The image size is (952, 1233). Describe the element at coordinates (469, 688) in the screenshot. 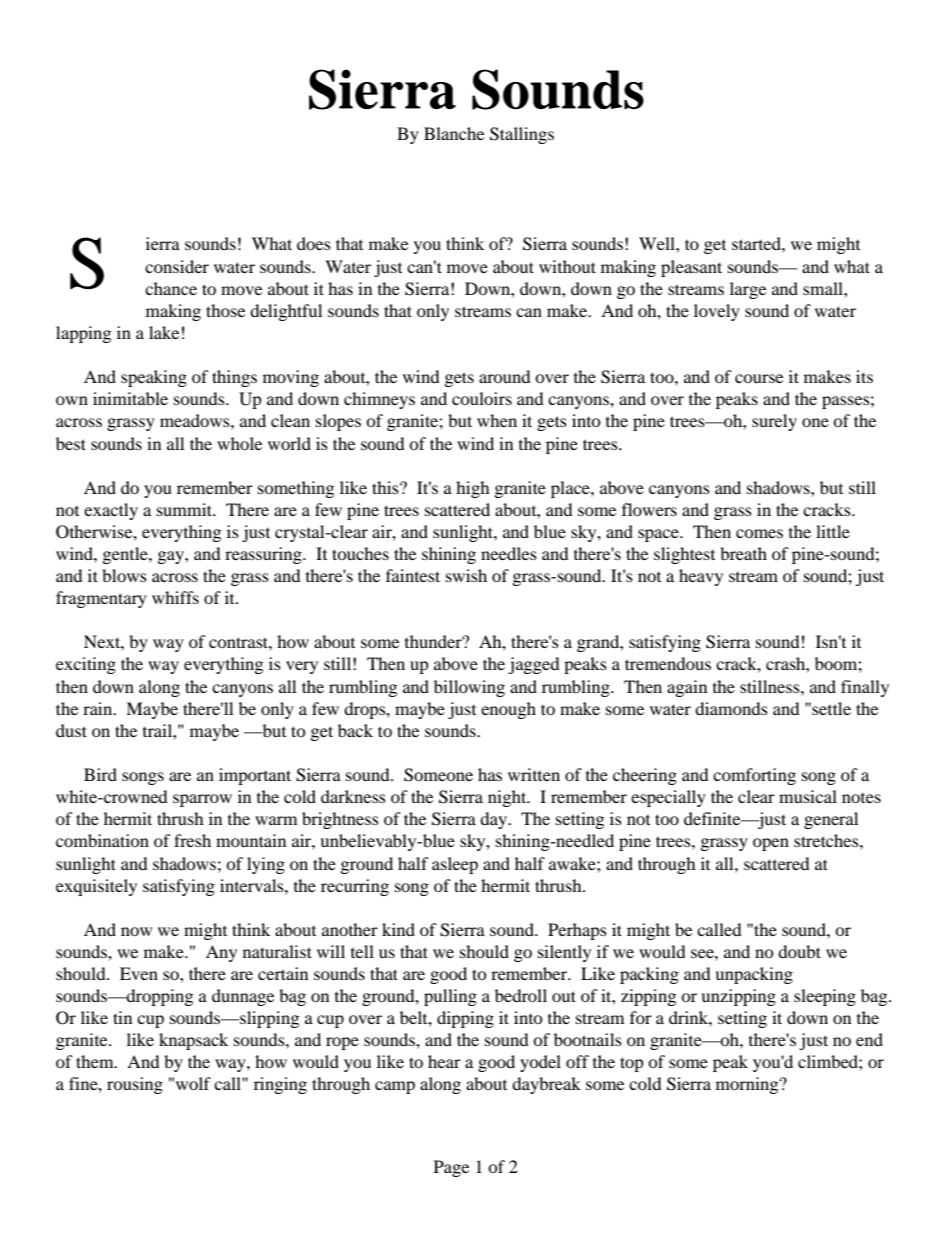

I see `billowing` at that location.
